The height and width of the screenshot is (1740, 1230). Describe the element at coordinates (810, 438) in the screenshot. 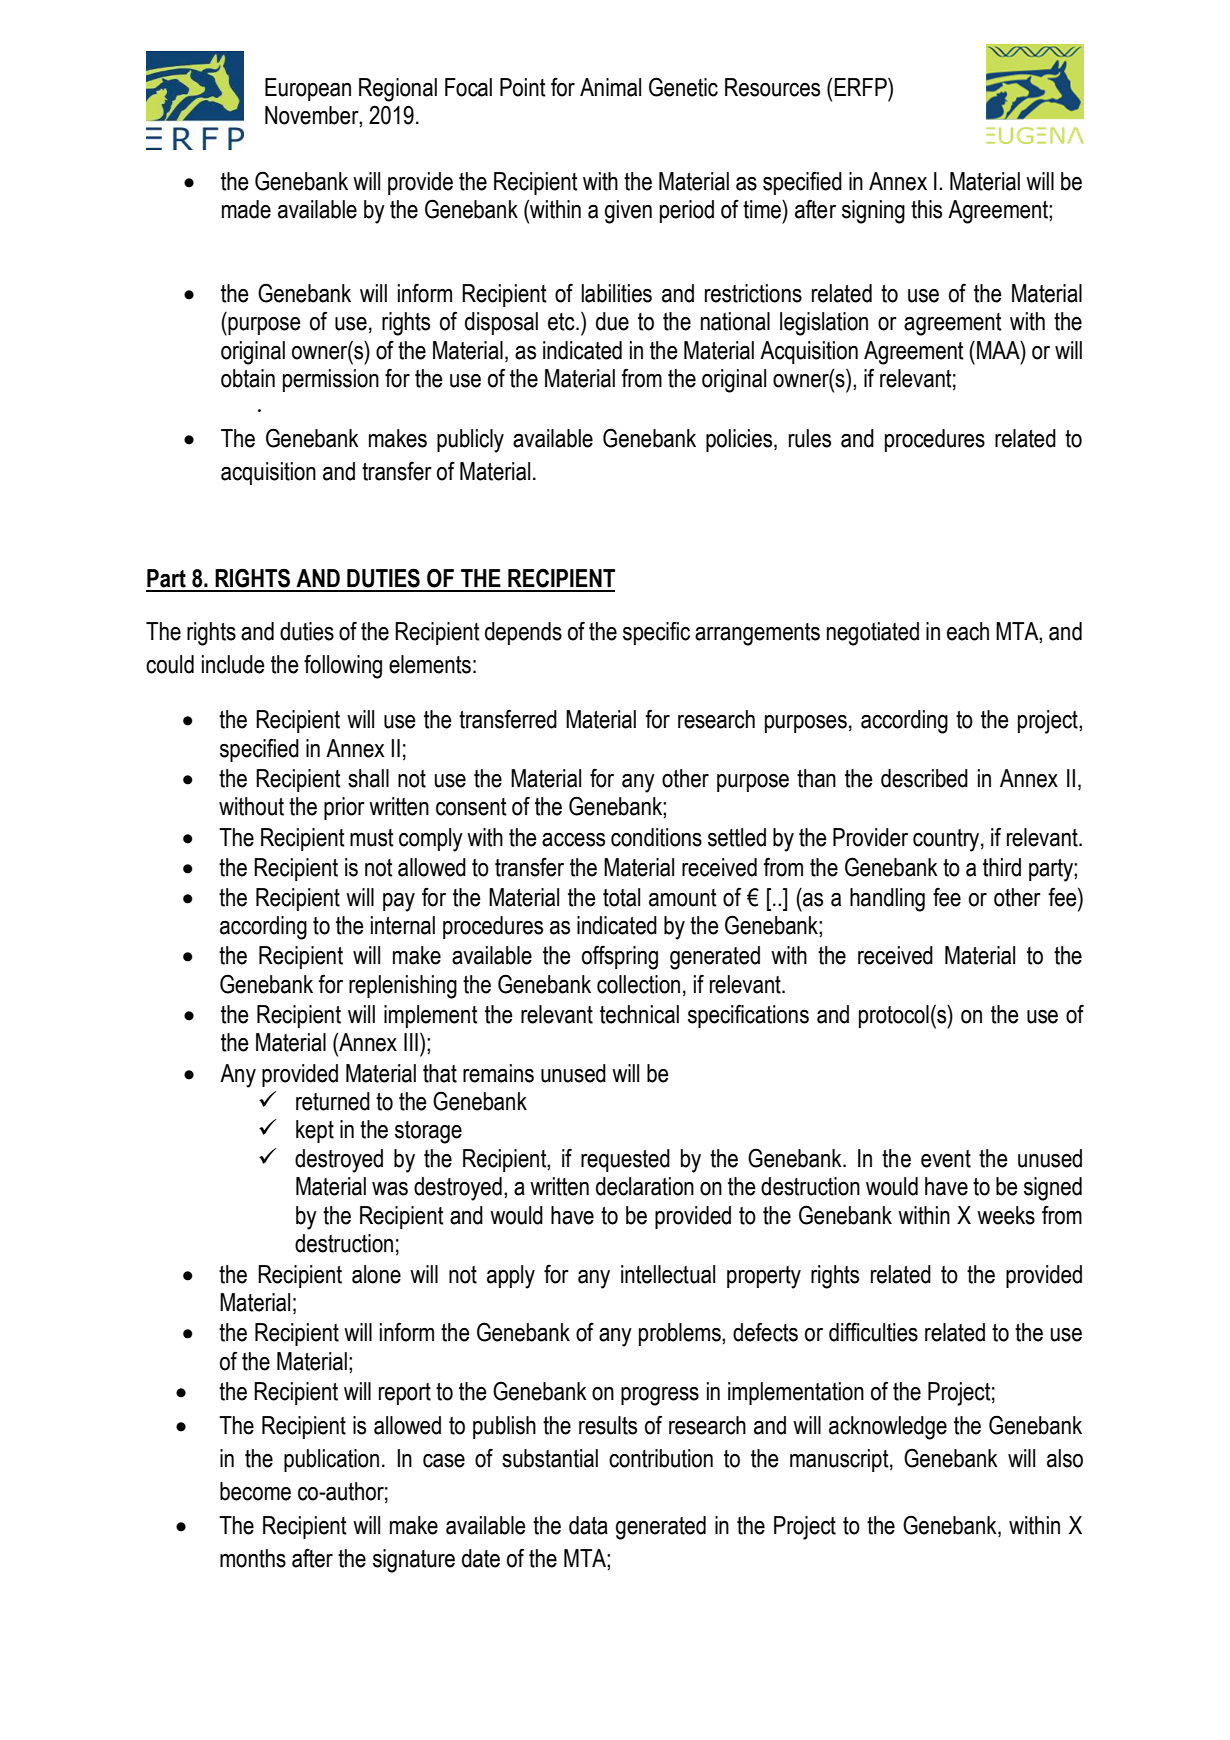

I see `rules` at that location.
